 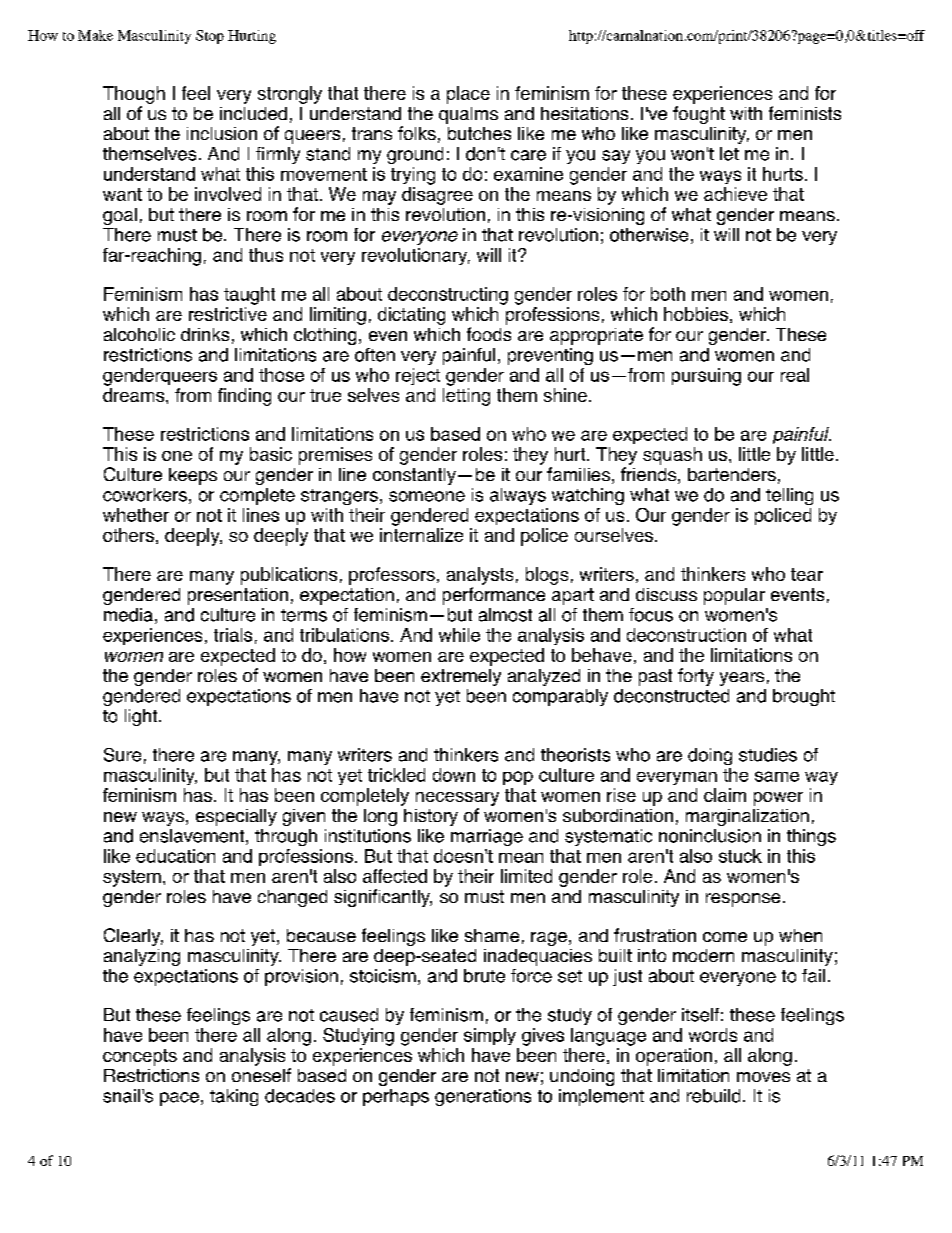 I want to click on deconstructing, so click(x=448, y=296).
